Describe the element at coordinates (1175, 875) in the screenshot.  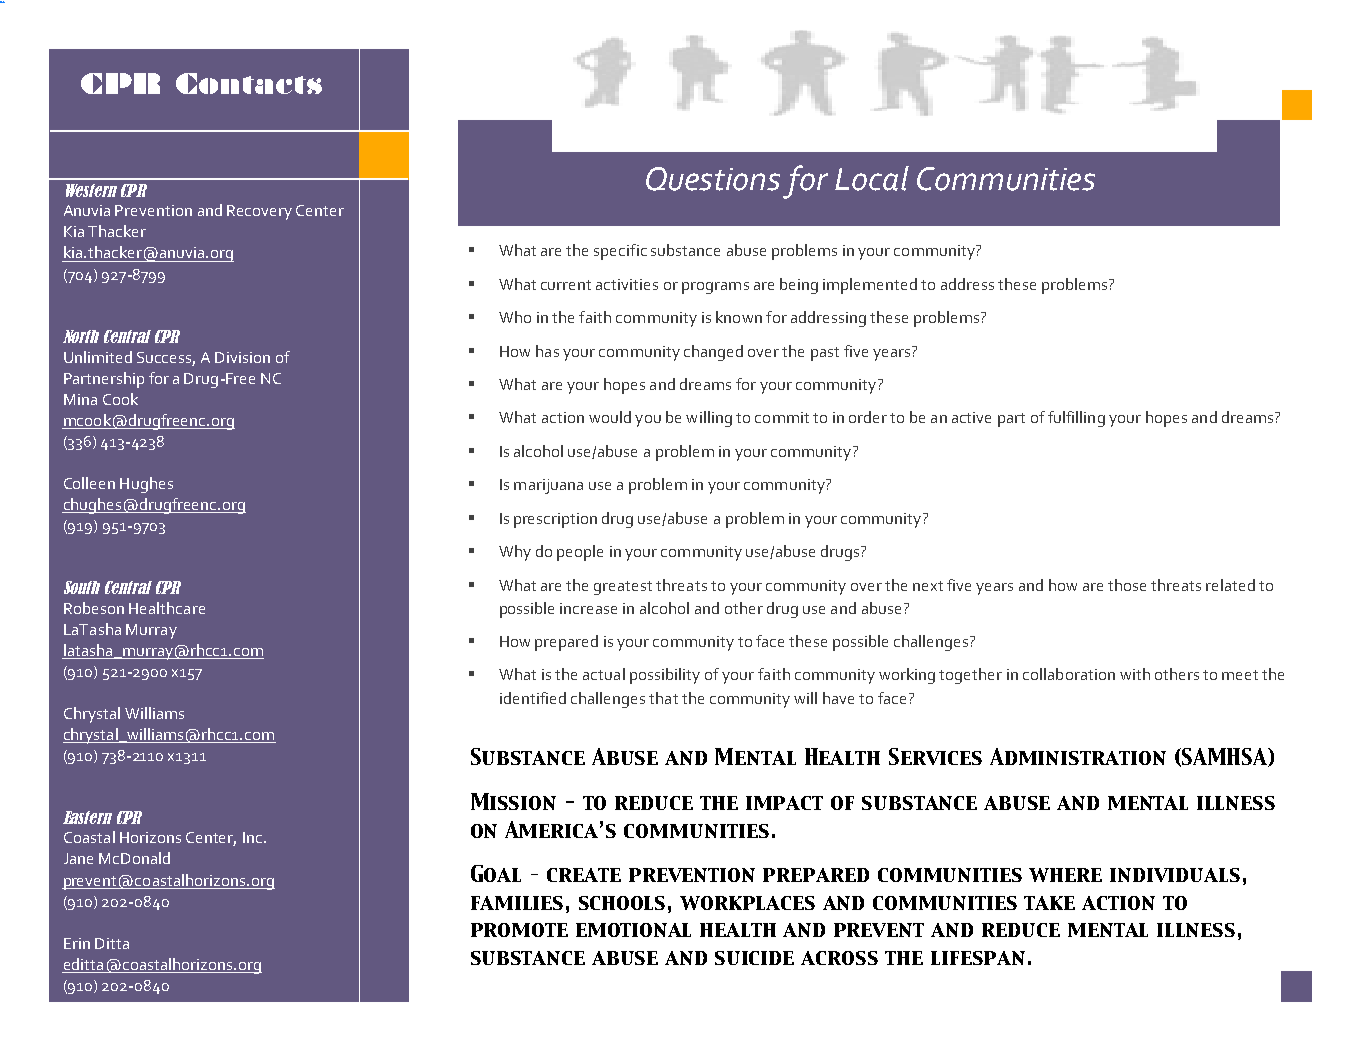
I see `individuals` at that location.
